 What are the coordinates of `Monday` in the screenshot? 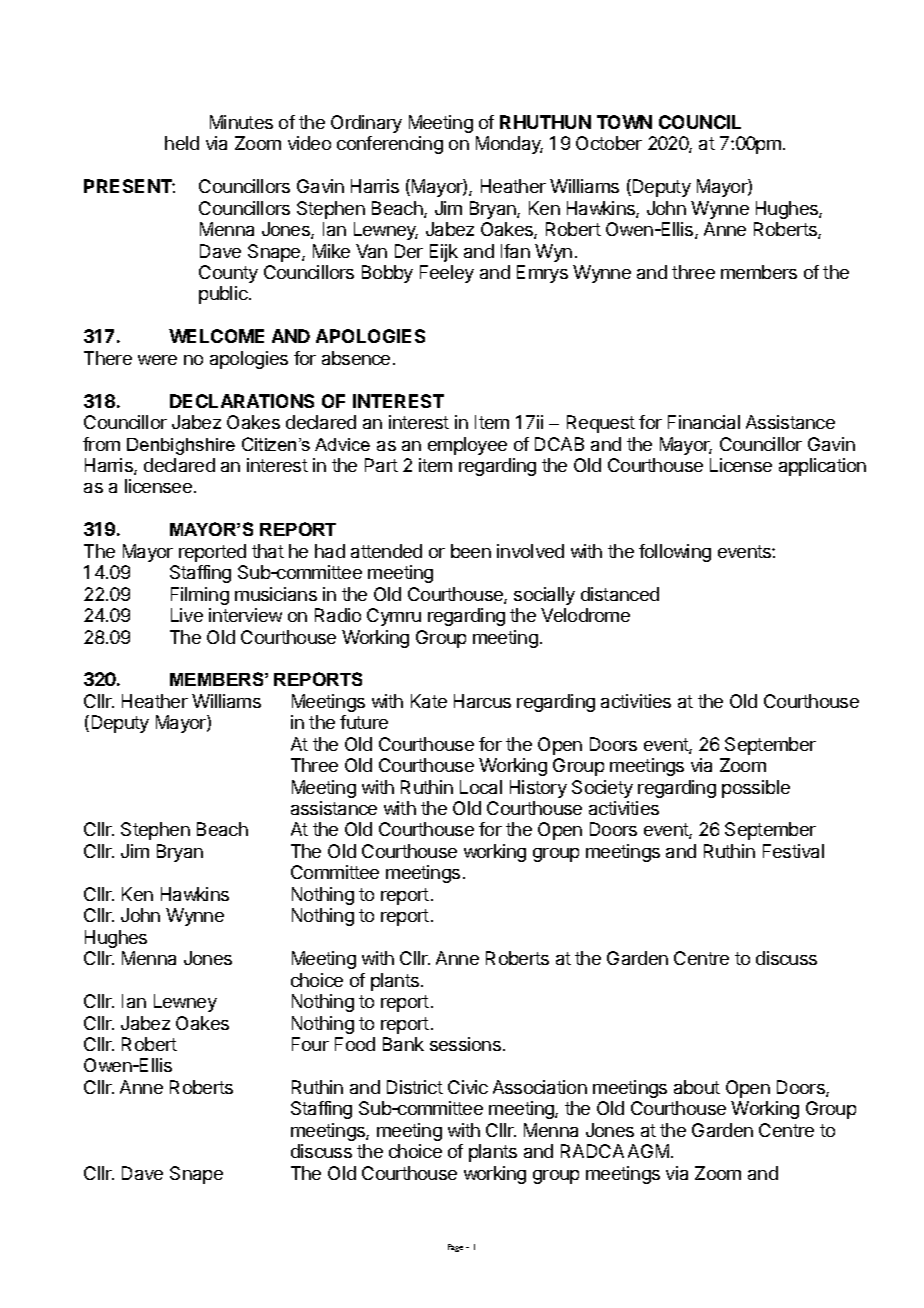 It's located at (509, 145).
